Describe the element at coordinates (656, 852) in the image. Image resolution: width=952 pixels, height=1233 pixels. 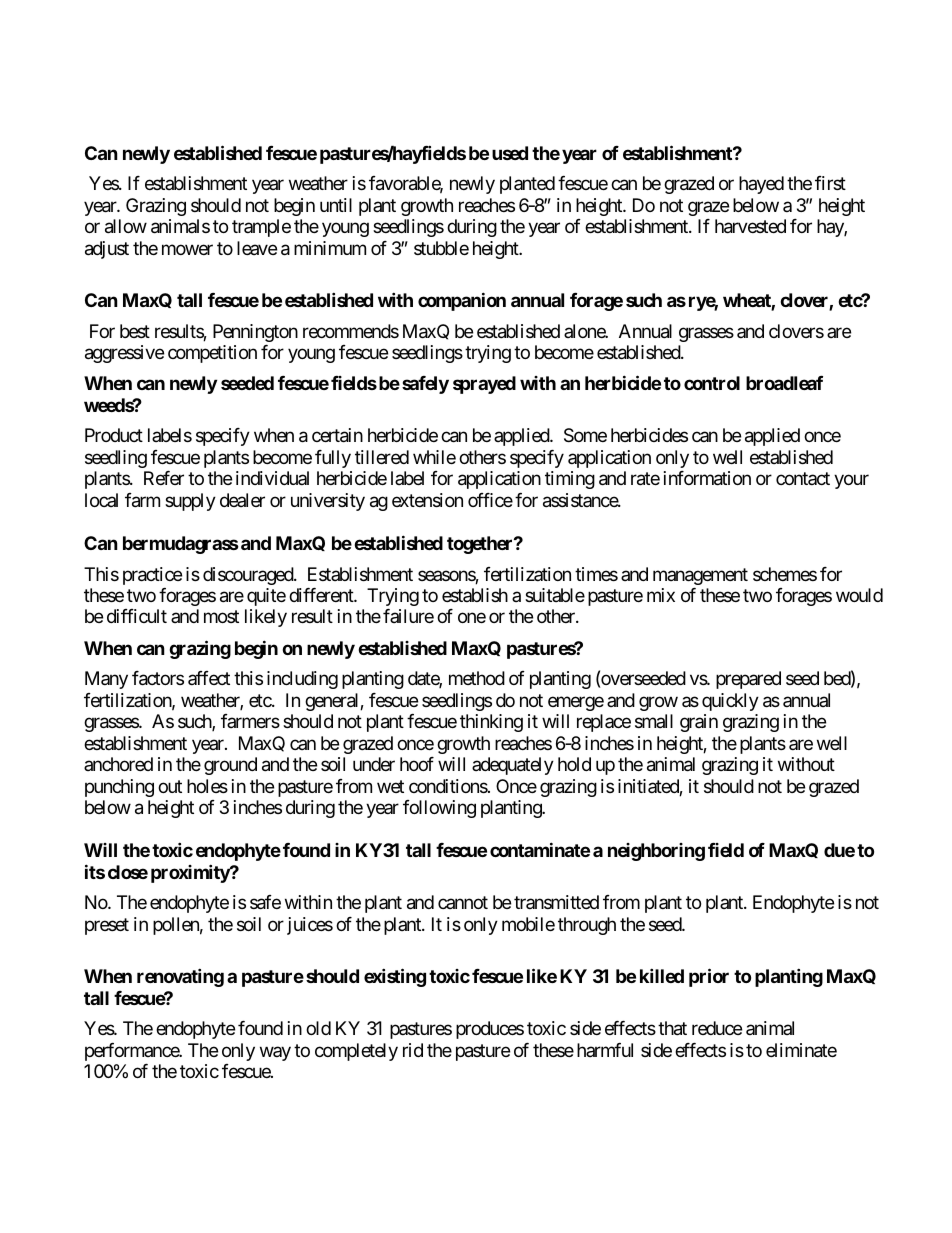
I see `neighboring` at that location.
